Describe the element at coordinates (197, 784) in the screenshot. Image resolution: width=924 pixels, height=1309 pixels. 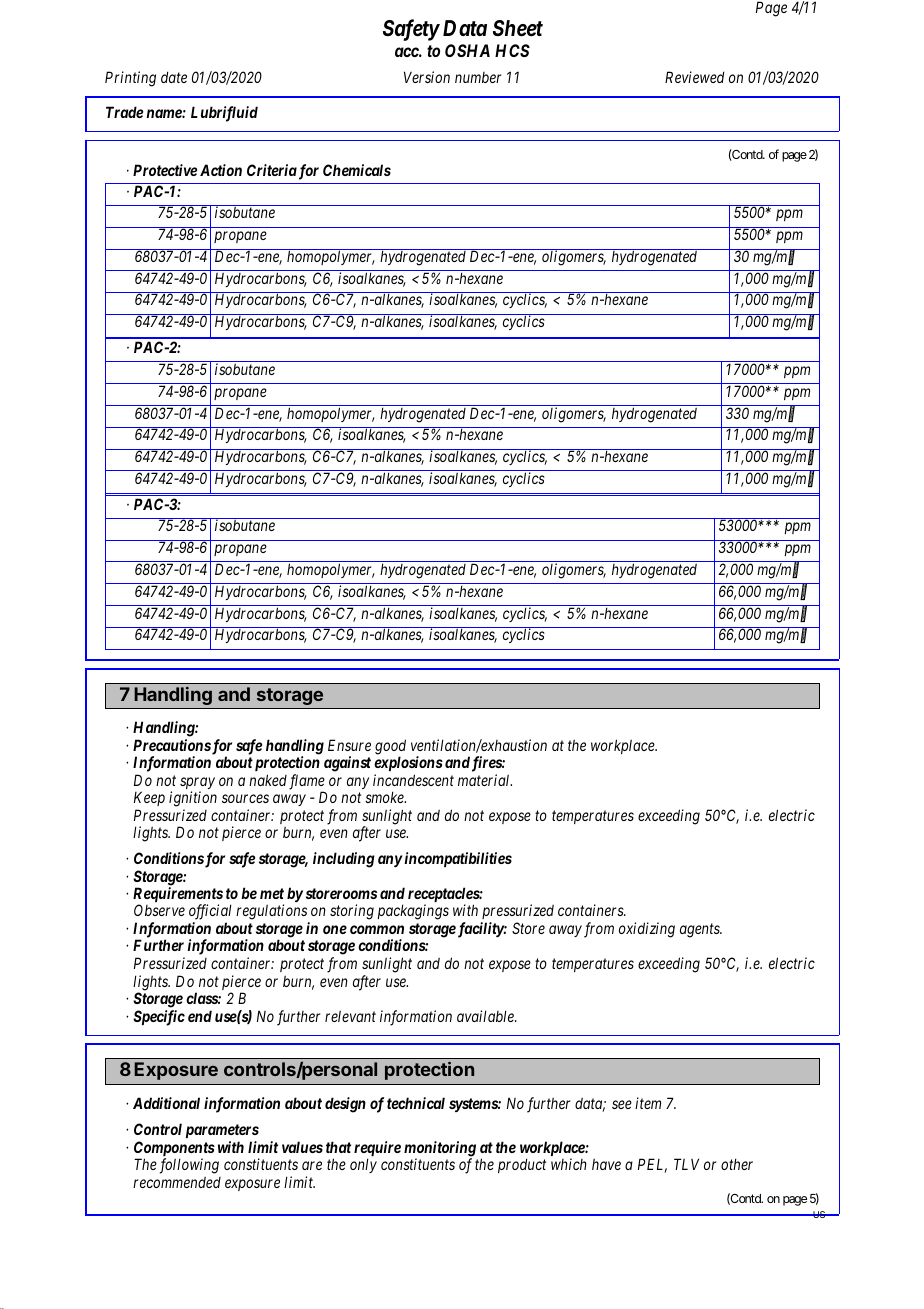
I see `spray` at that location.
